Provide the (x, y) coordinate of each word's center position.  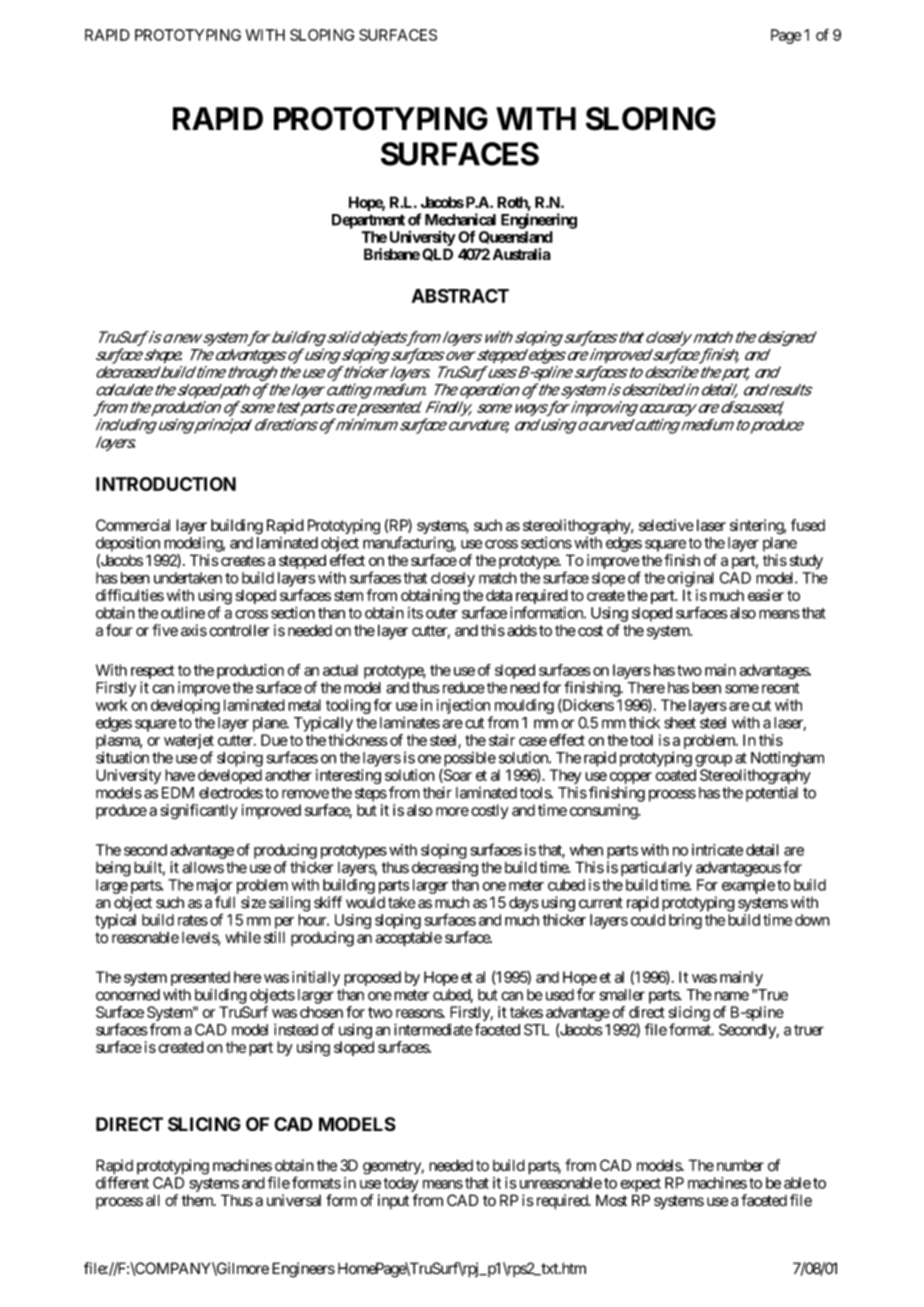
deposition (128, 544)
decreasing (445, 869)
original (690, 579)
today (401, 1184)
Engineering (539, 221)
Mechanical (460, 219)
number (740, 1165)
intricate (717, 850)
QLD (437, 254)
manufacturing (408, 544)
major (215, 886)
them (198, 1200)
